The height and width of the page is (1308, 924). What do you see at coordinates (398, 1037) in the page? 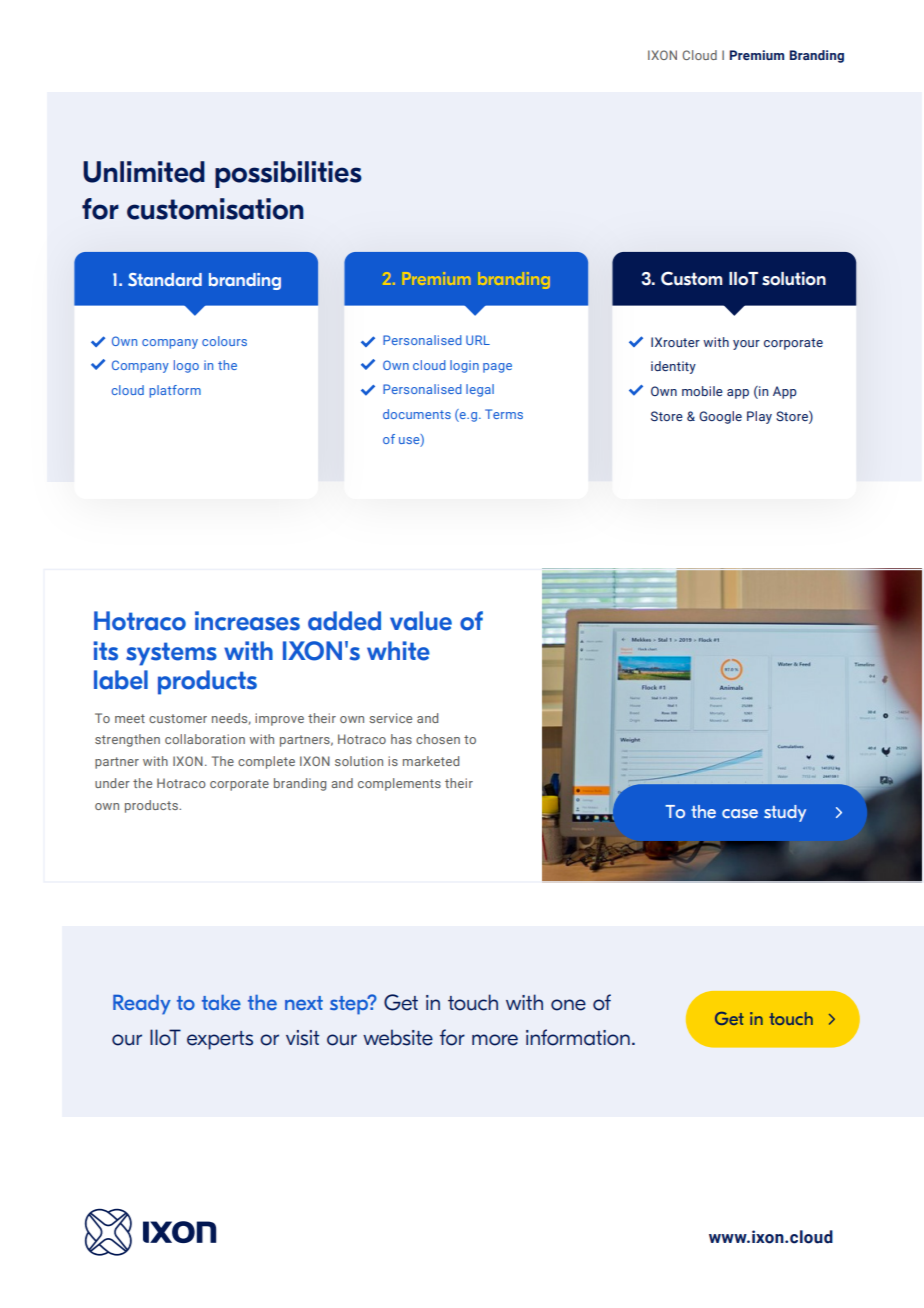
I see `website` at bounding box center [398, 1037].
